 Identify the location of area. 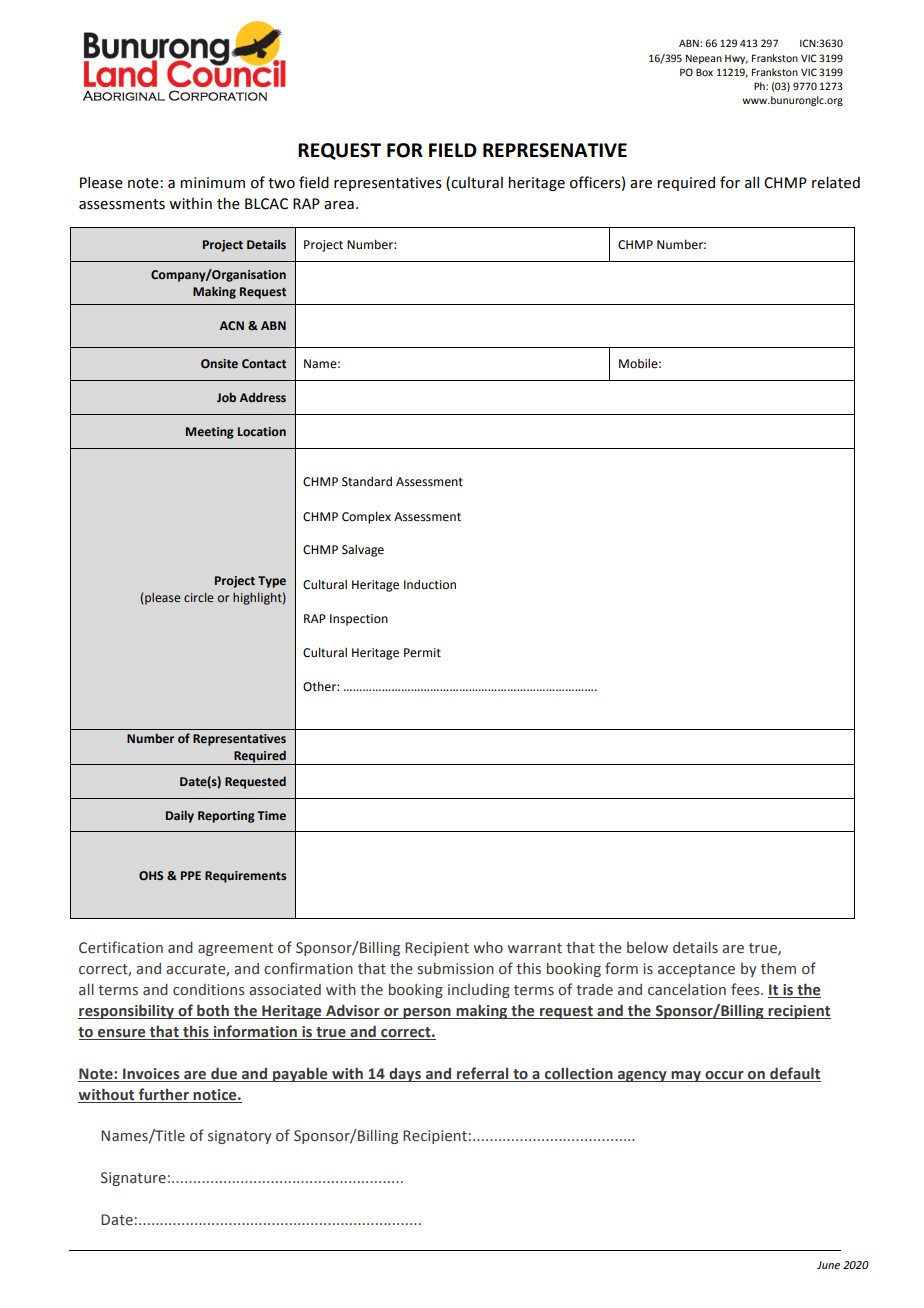
(339, 205).
